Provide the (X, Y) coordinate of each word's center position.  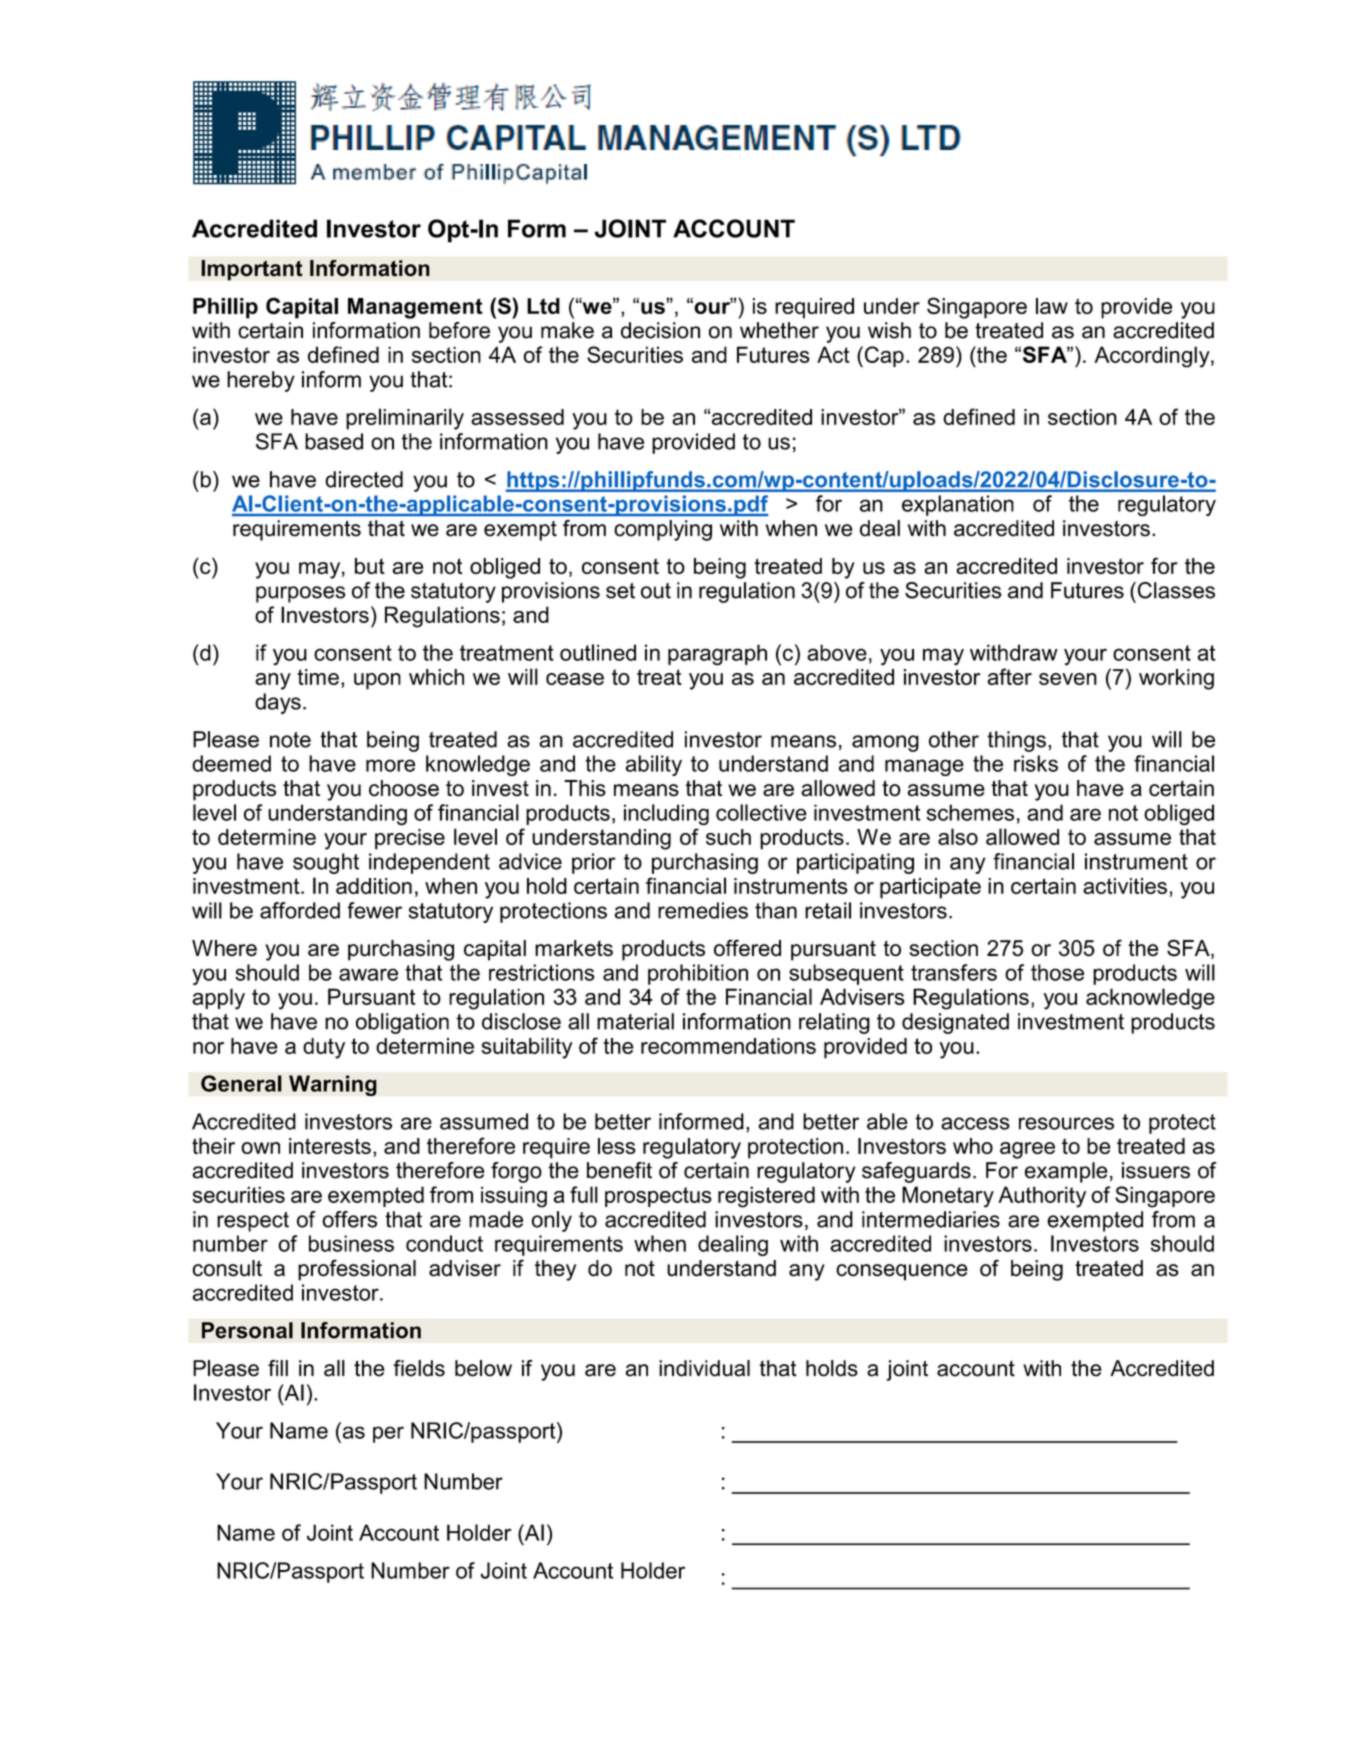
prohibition (698, 974)
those (1057, 972)
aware (368, 974)
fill (278, 1368)
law (1052, 306)
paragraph (717, 655)
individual (704, 1368)
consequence (902, 1272)
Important (252, 270)
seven (1068, 679)
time (318, 677)
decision (660, 330)
